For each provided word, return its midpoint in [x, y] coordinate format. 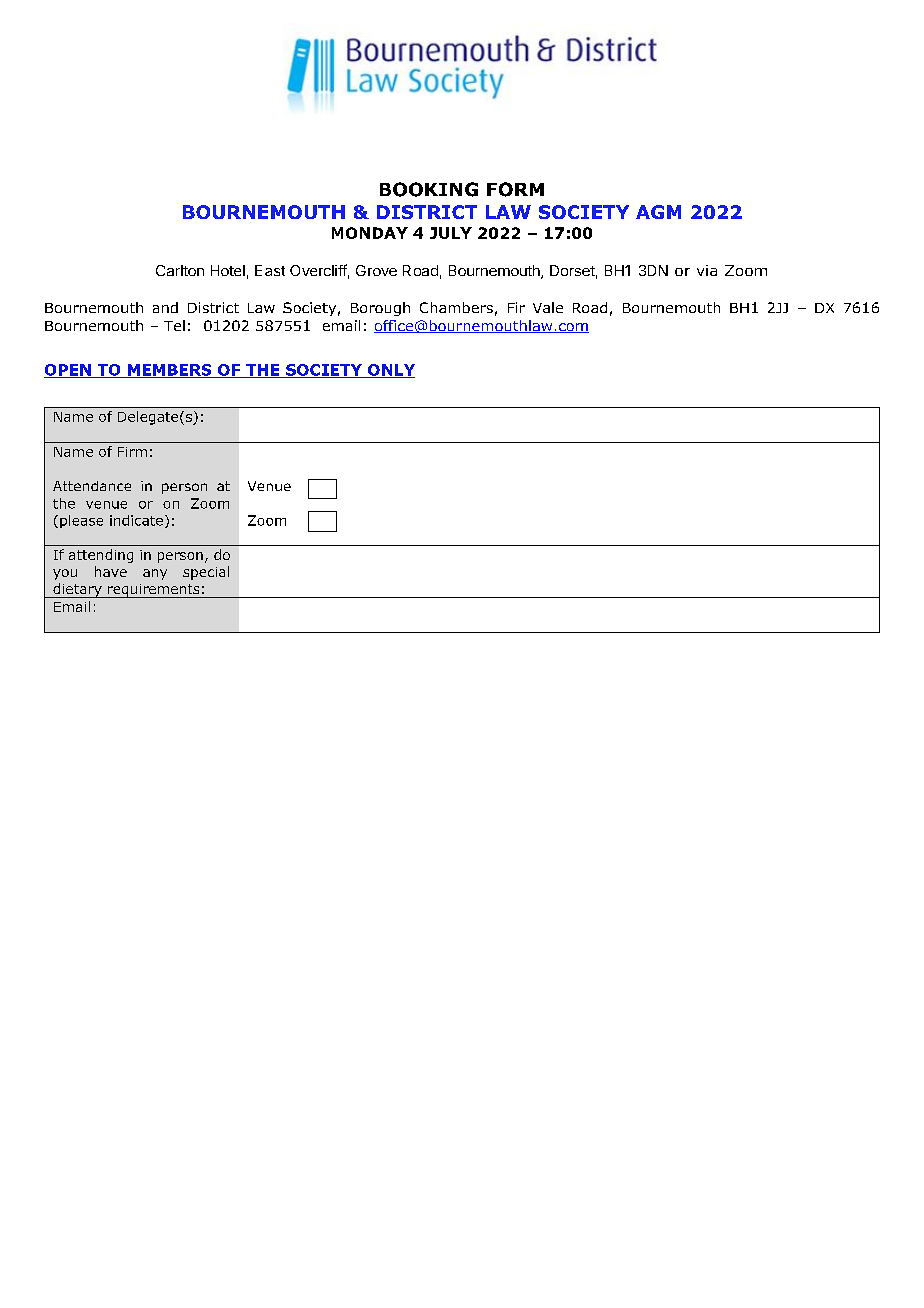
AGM [658, 212]
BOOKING [429, 189]
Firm [132, 452]
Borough [380, 309]
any [155, 574]
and [165, 307]
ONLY [390, 371]
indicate [136, 520]
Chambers [456, 307]
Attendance [92, 486]
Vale [548, 307]
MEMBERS [169, 371]
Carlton [180, 270]
